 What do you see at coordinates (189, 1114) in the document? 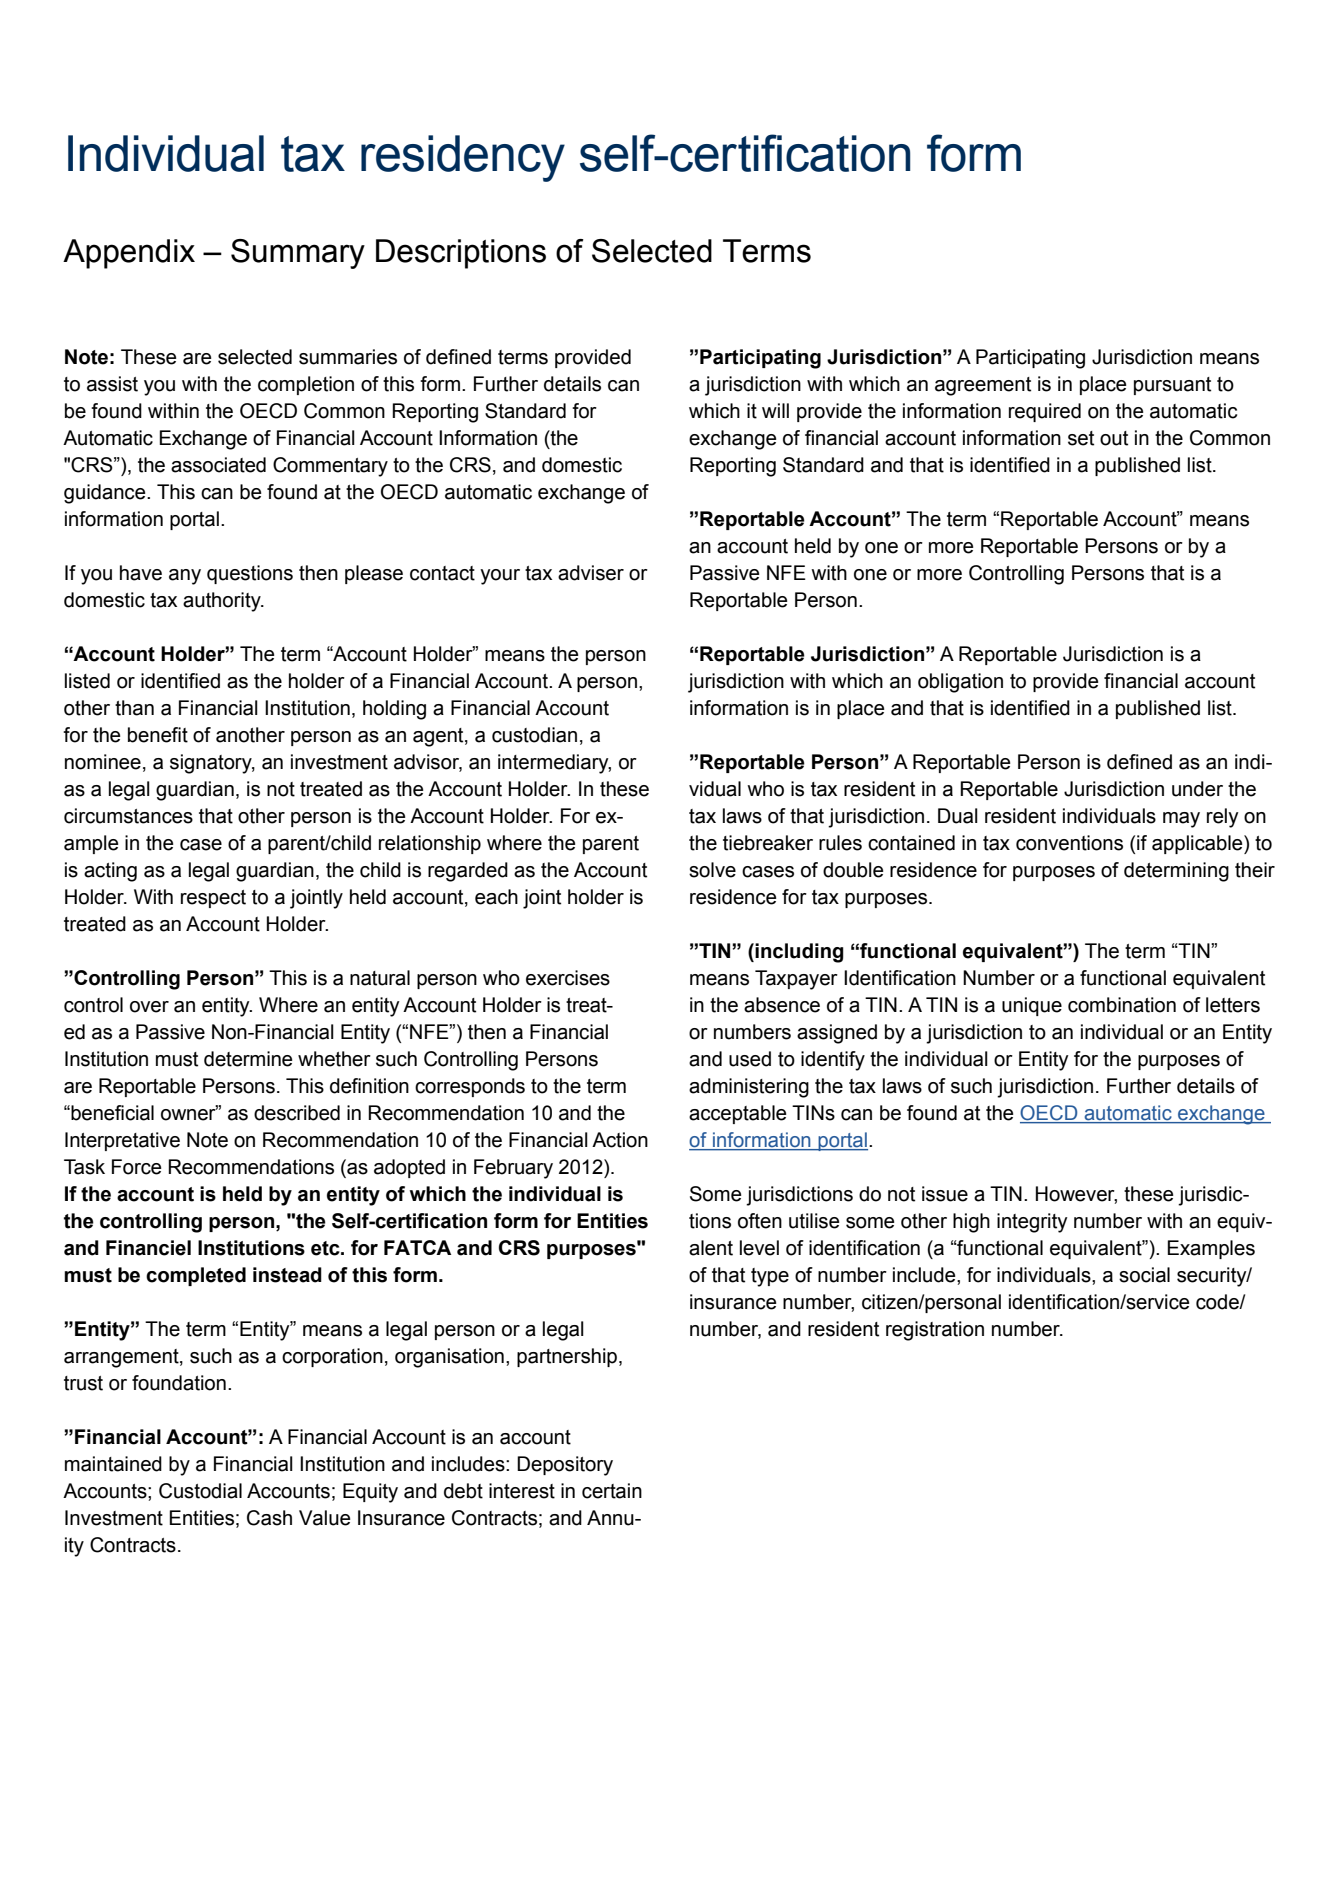
I see `owner` at bounding box center [189, 1114].
